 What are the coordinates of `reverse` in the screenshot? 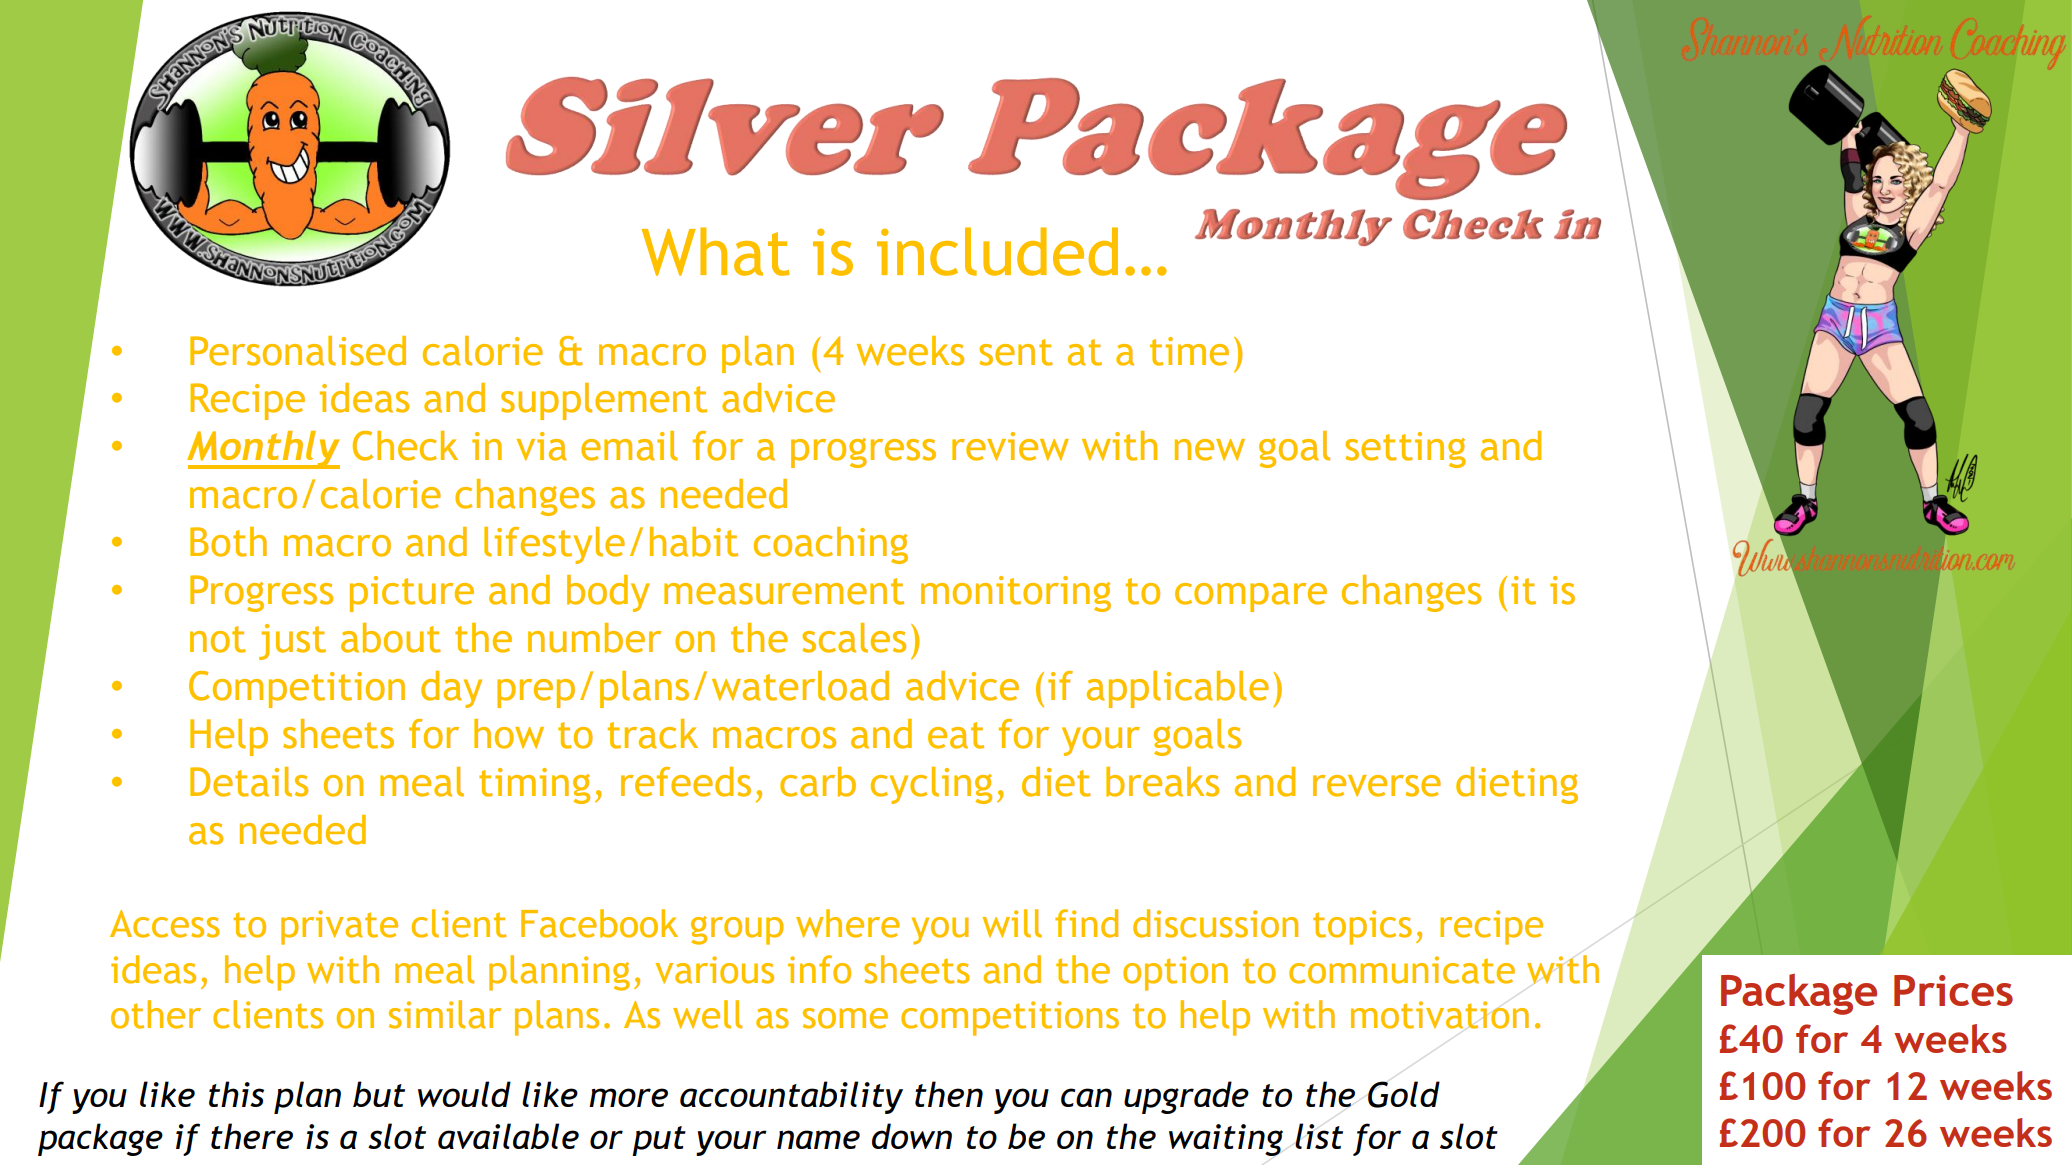 It's located at (1377, 786).
